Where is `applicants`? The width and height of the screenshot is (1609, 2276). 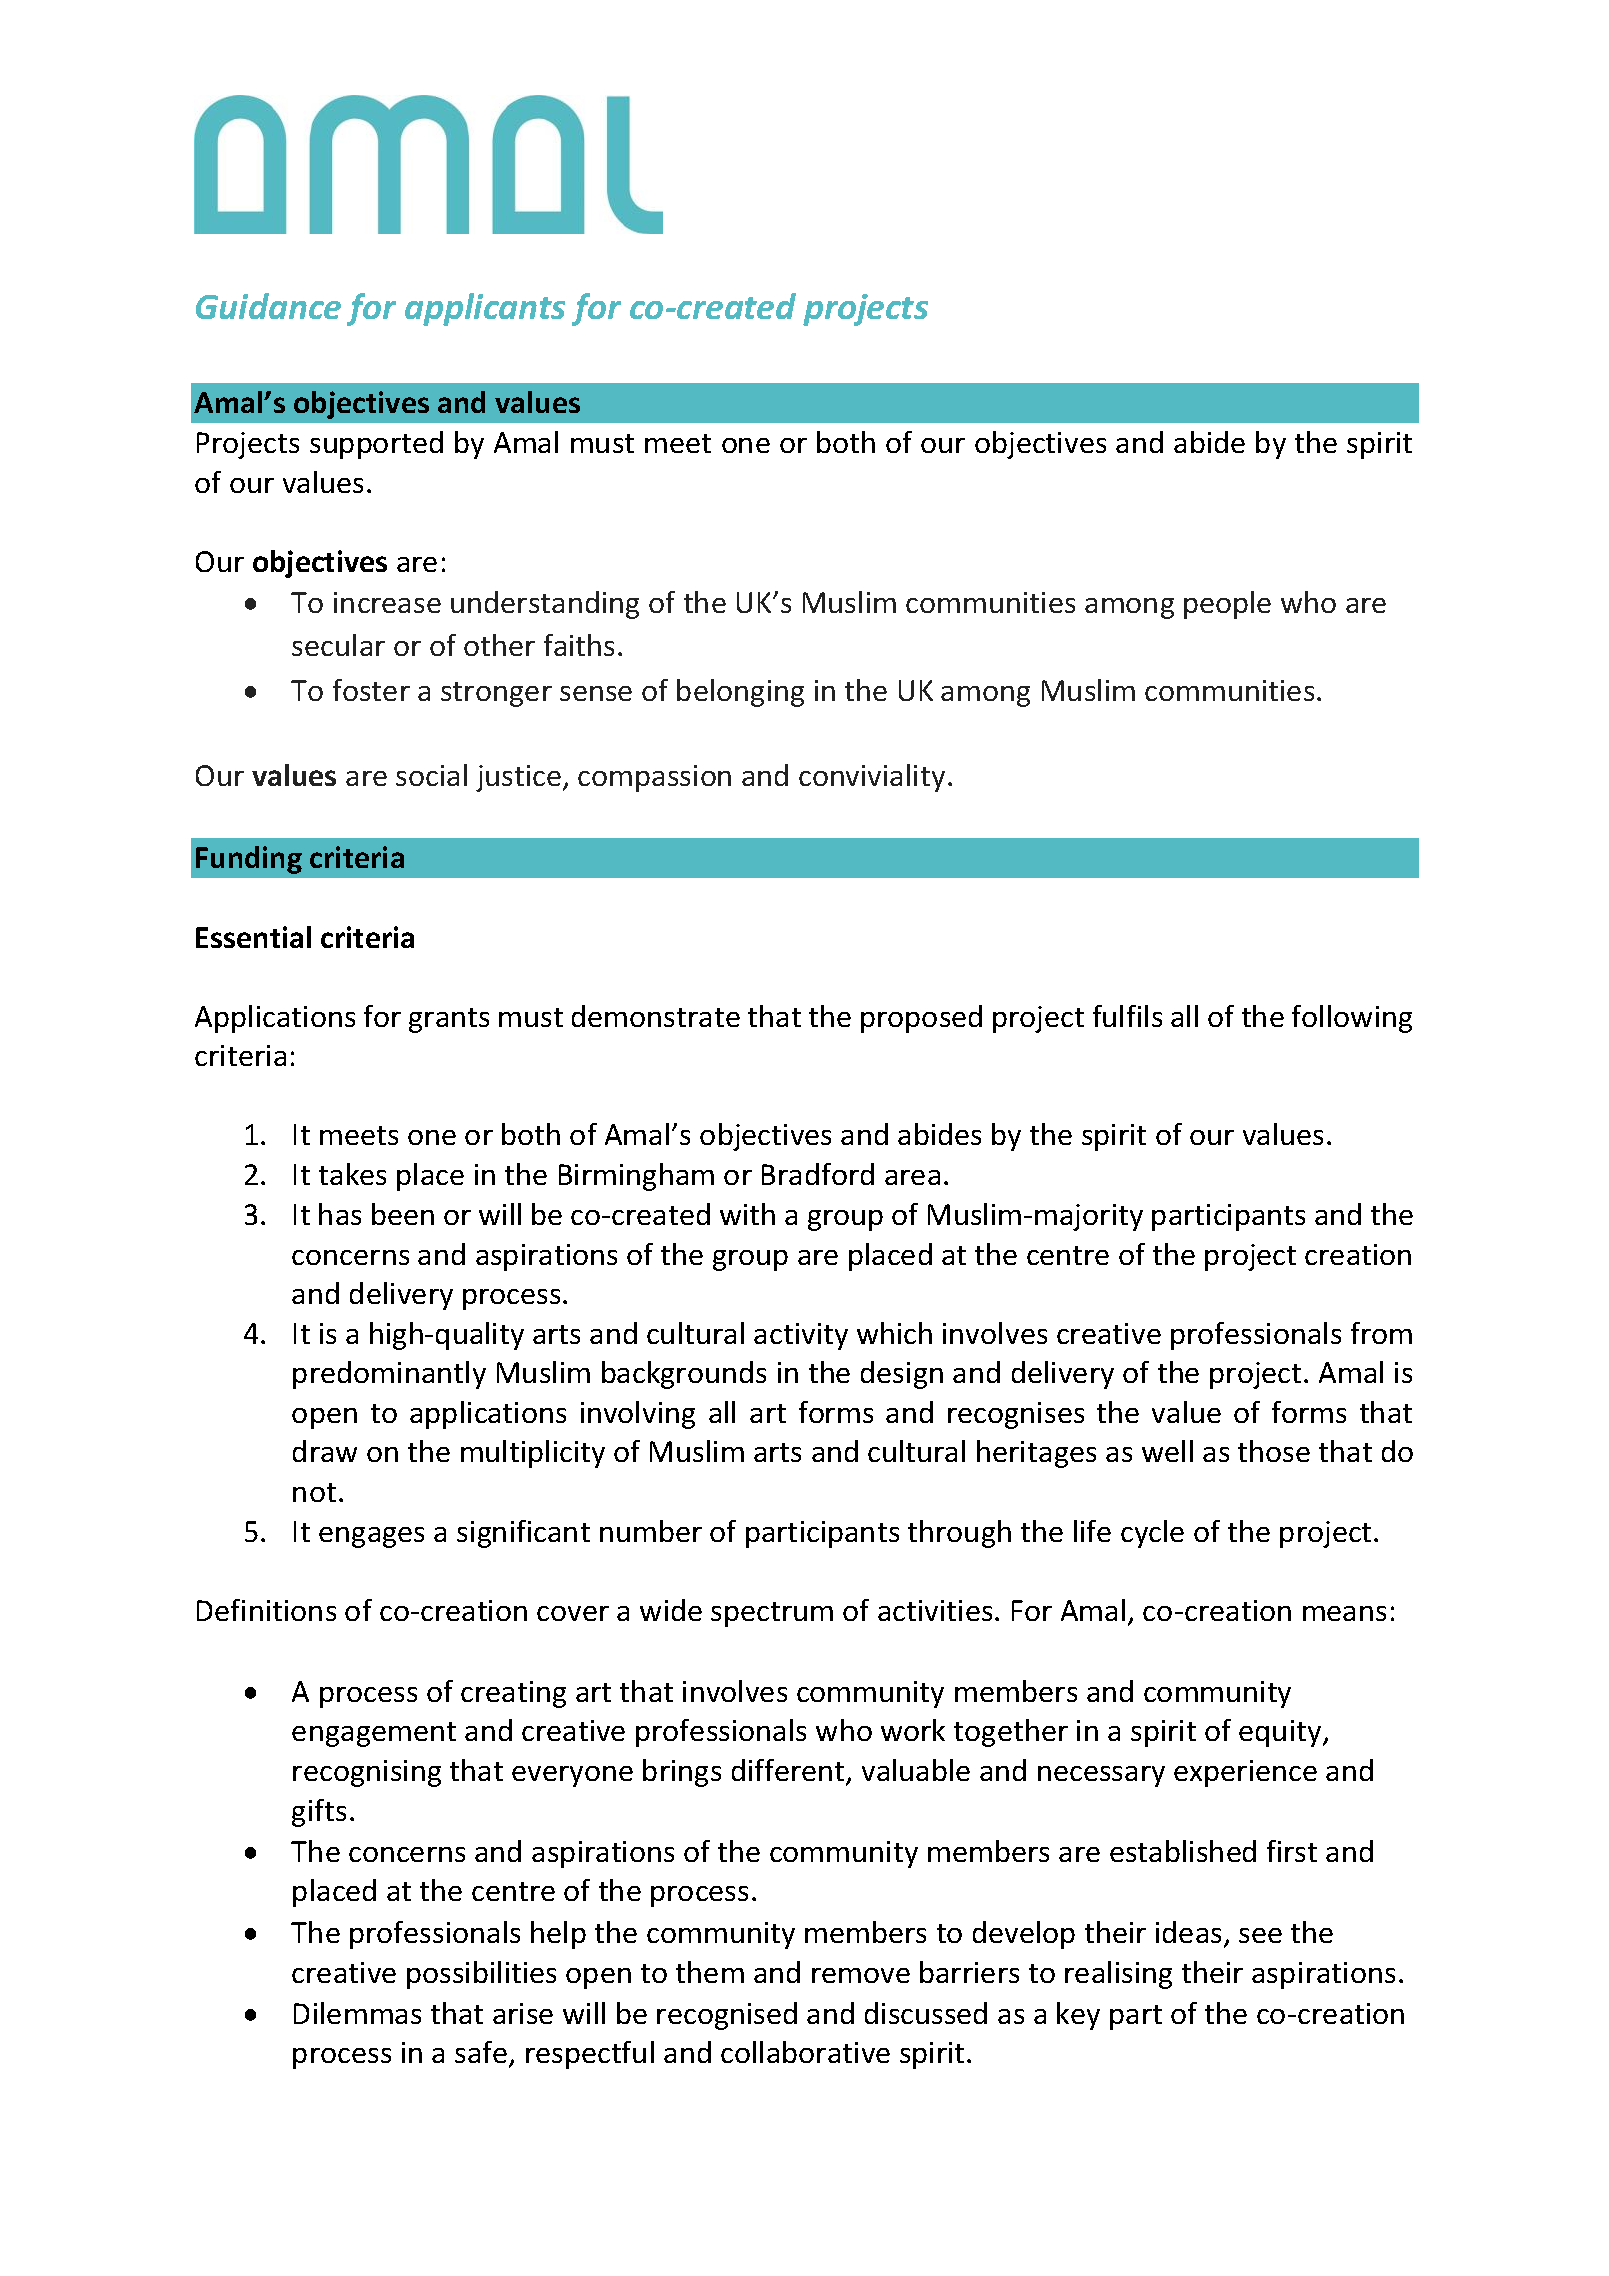 applicants is located at coordinates (485, 309).
